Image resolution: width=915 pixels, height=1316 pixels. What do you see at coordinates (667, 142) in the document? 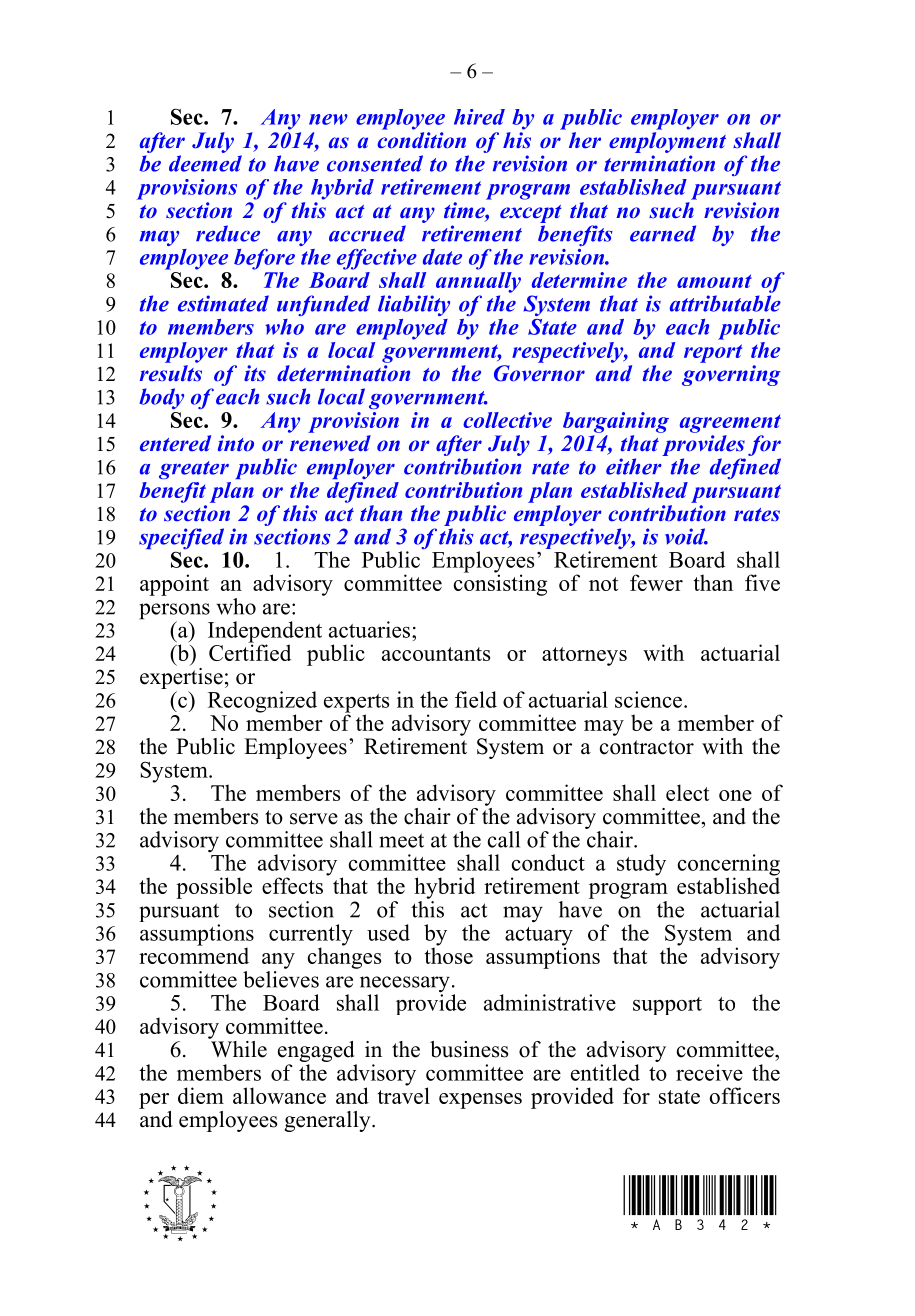
I see `employment` at bounding box center [667, 142].
